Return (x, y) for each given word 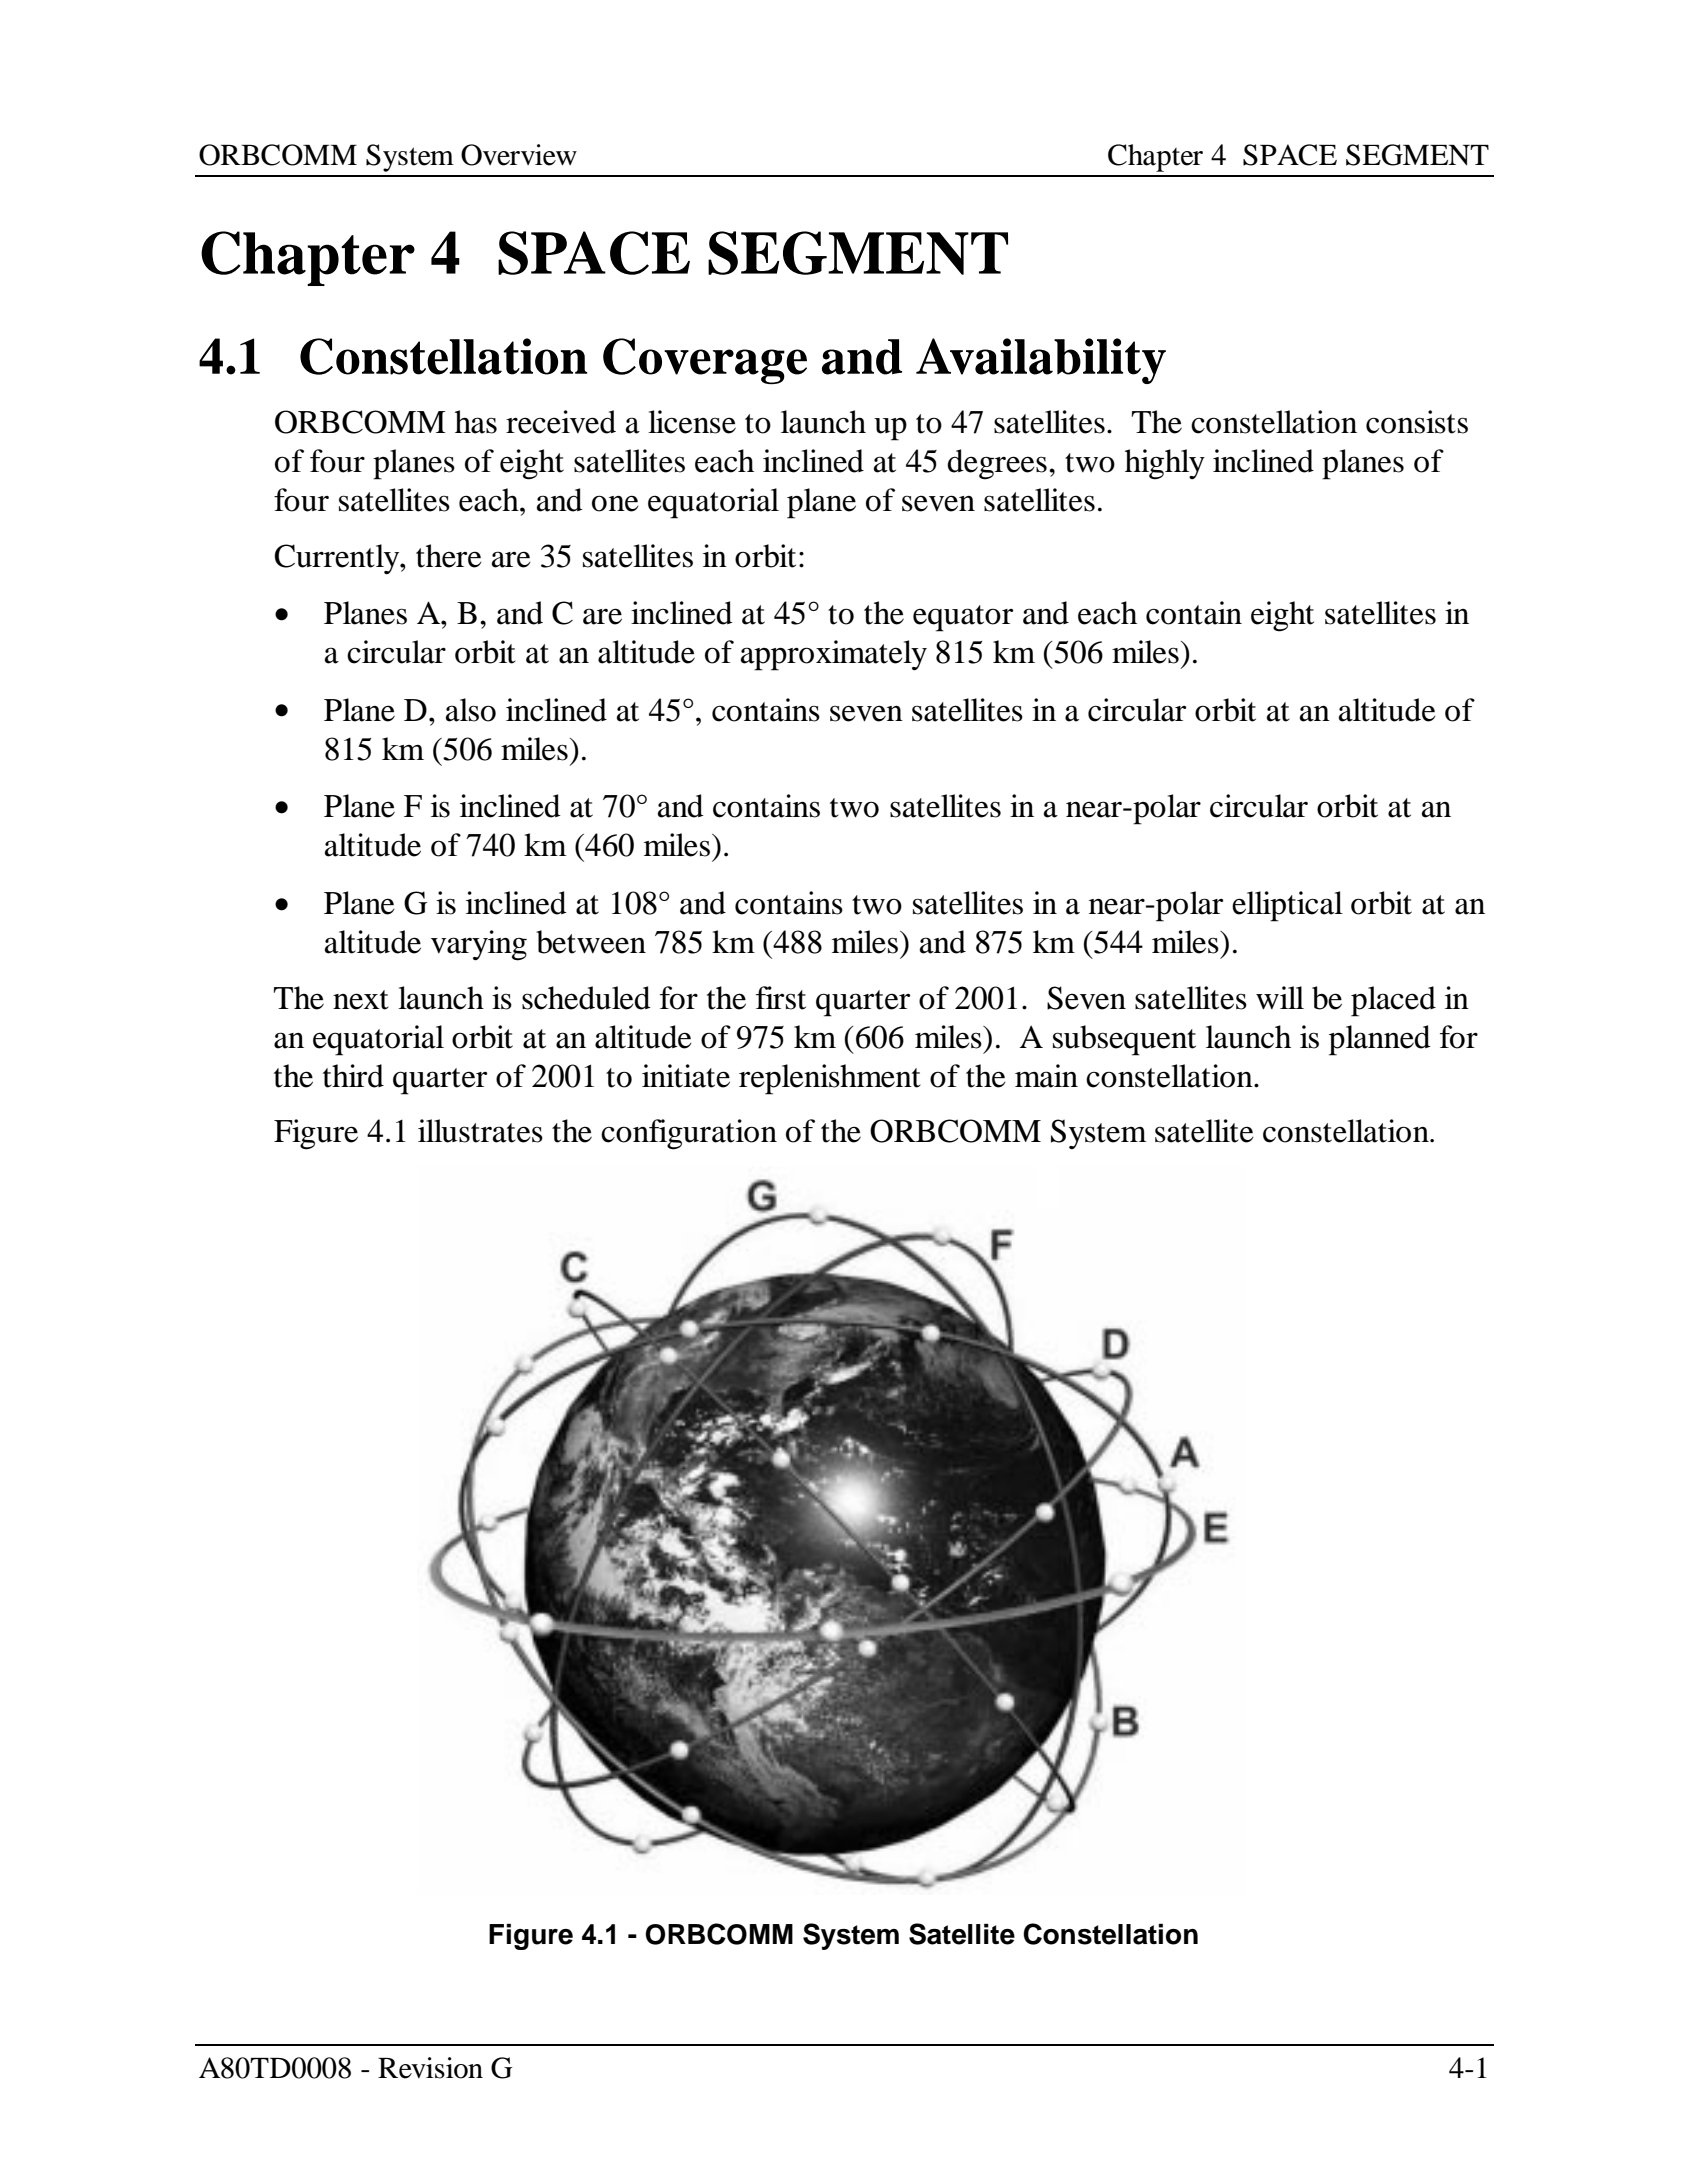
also (471, 710)
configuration (689, 1134)
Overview (519, 155)
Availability (1041, 361)
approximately (834, 655)
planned (1380, 1040)
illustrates (480, 1131)
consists (1417, 422)
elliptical (1287, 906)
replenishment (830, 1079)
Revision (430, 2068)
